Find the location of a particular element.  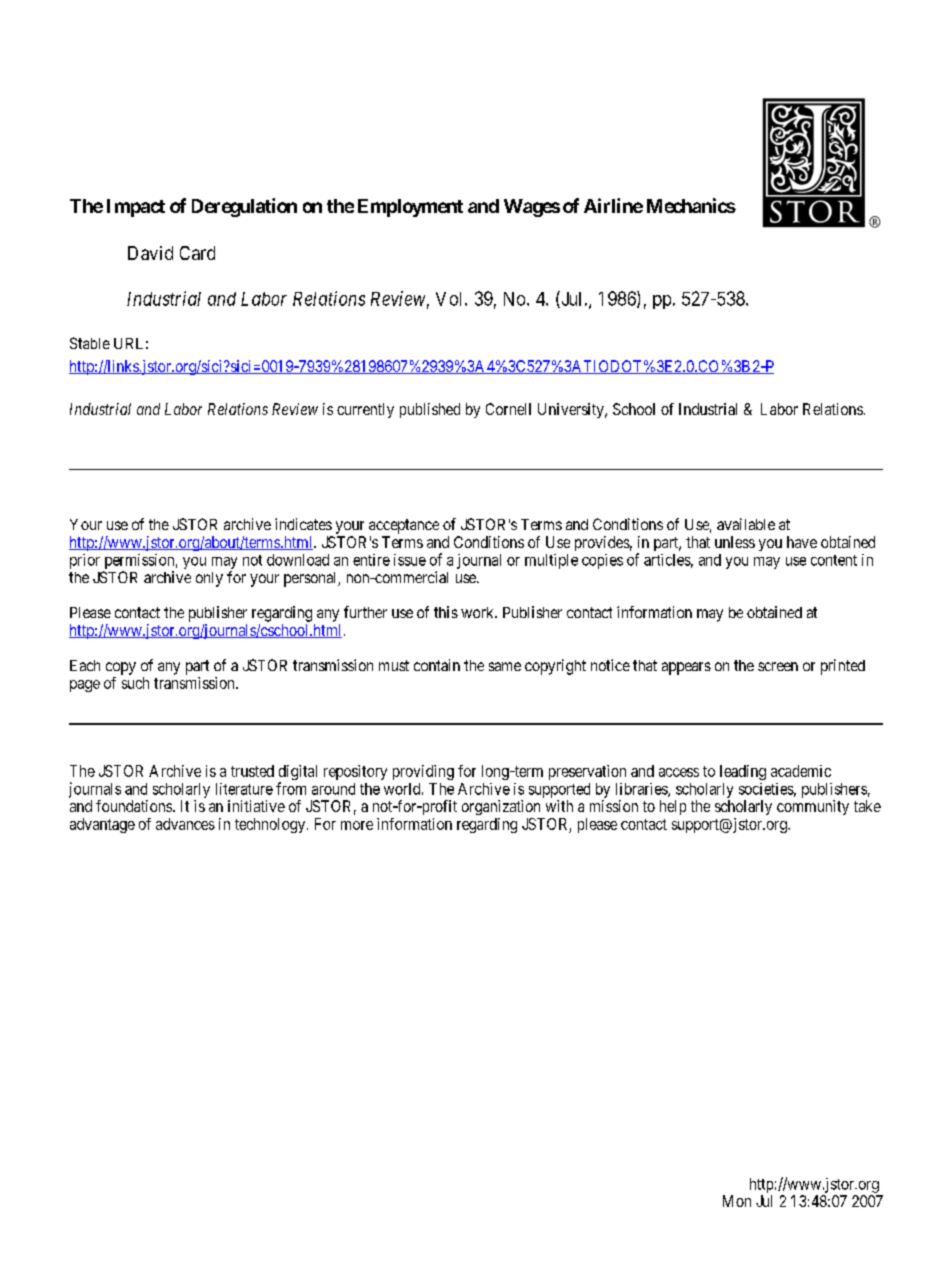

community is located at coordinates (813, 807).
